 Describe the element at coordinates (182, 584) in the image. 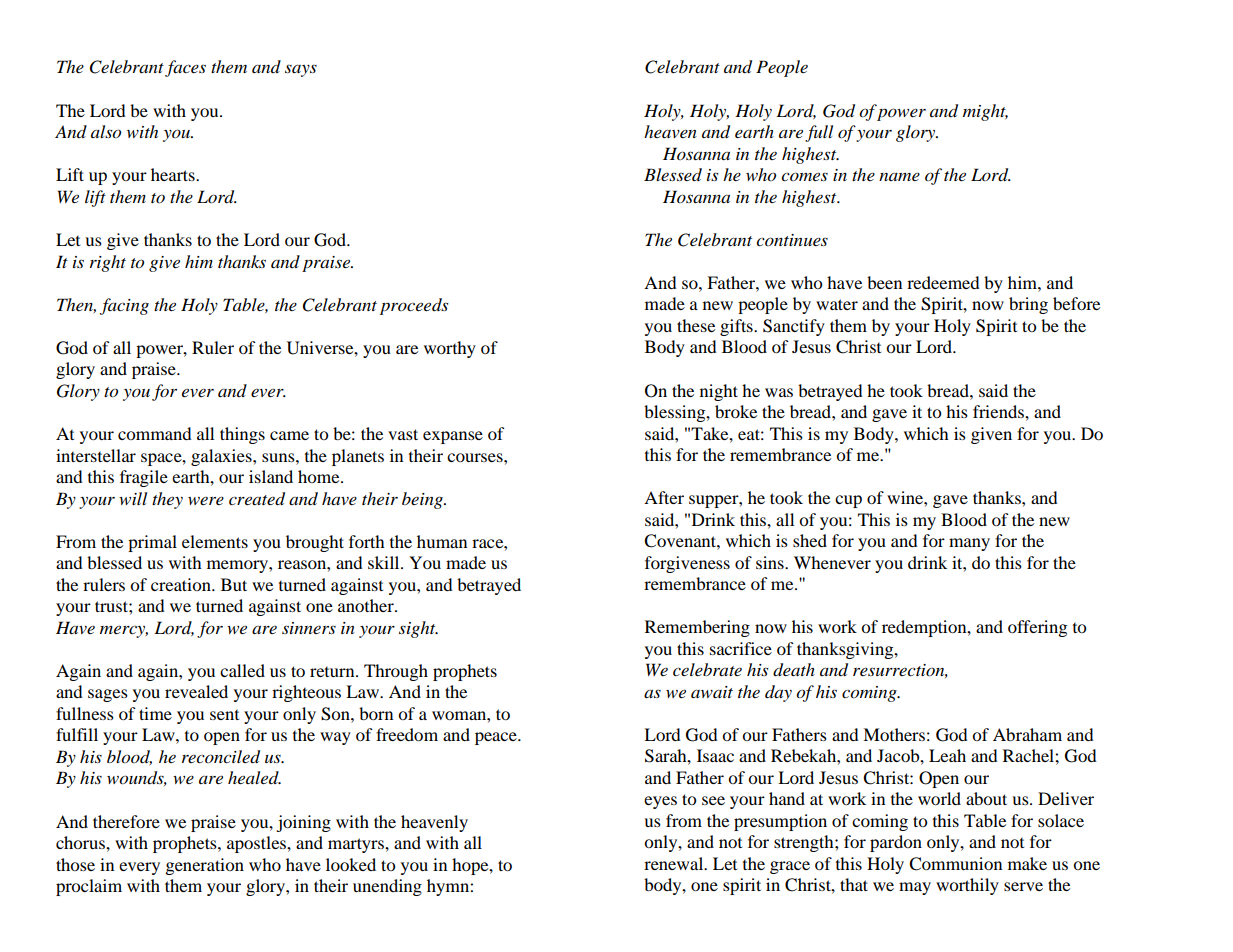

I see `creation` at that location.
